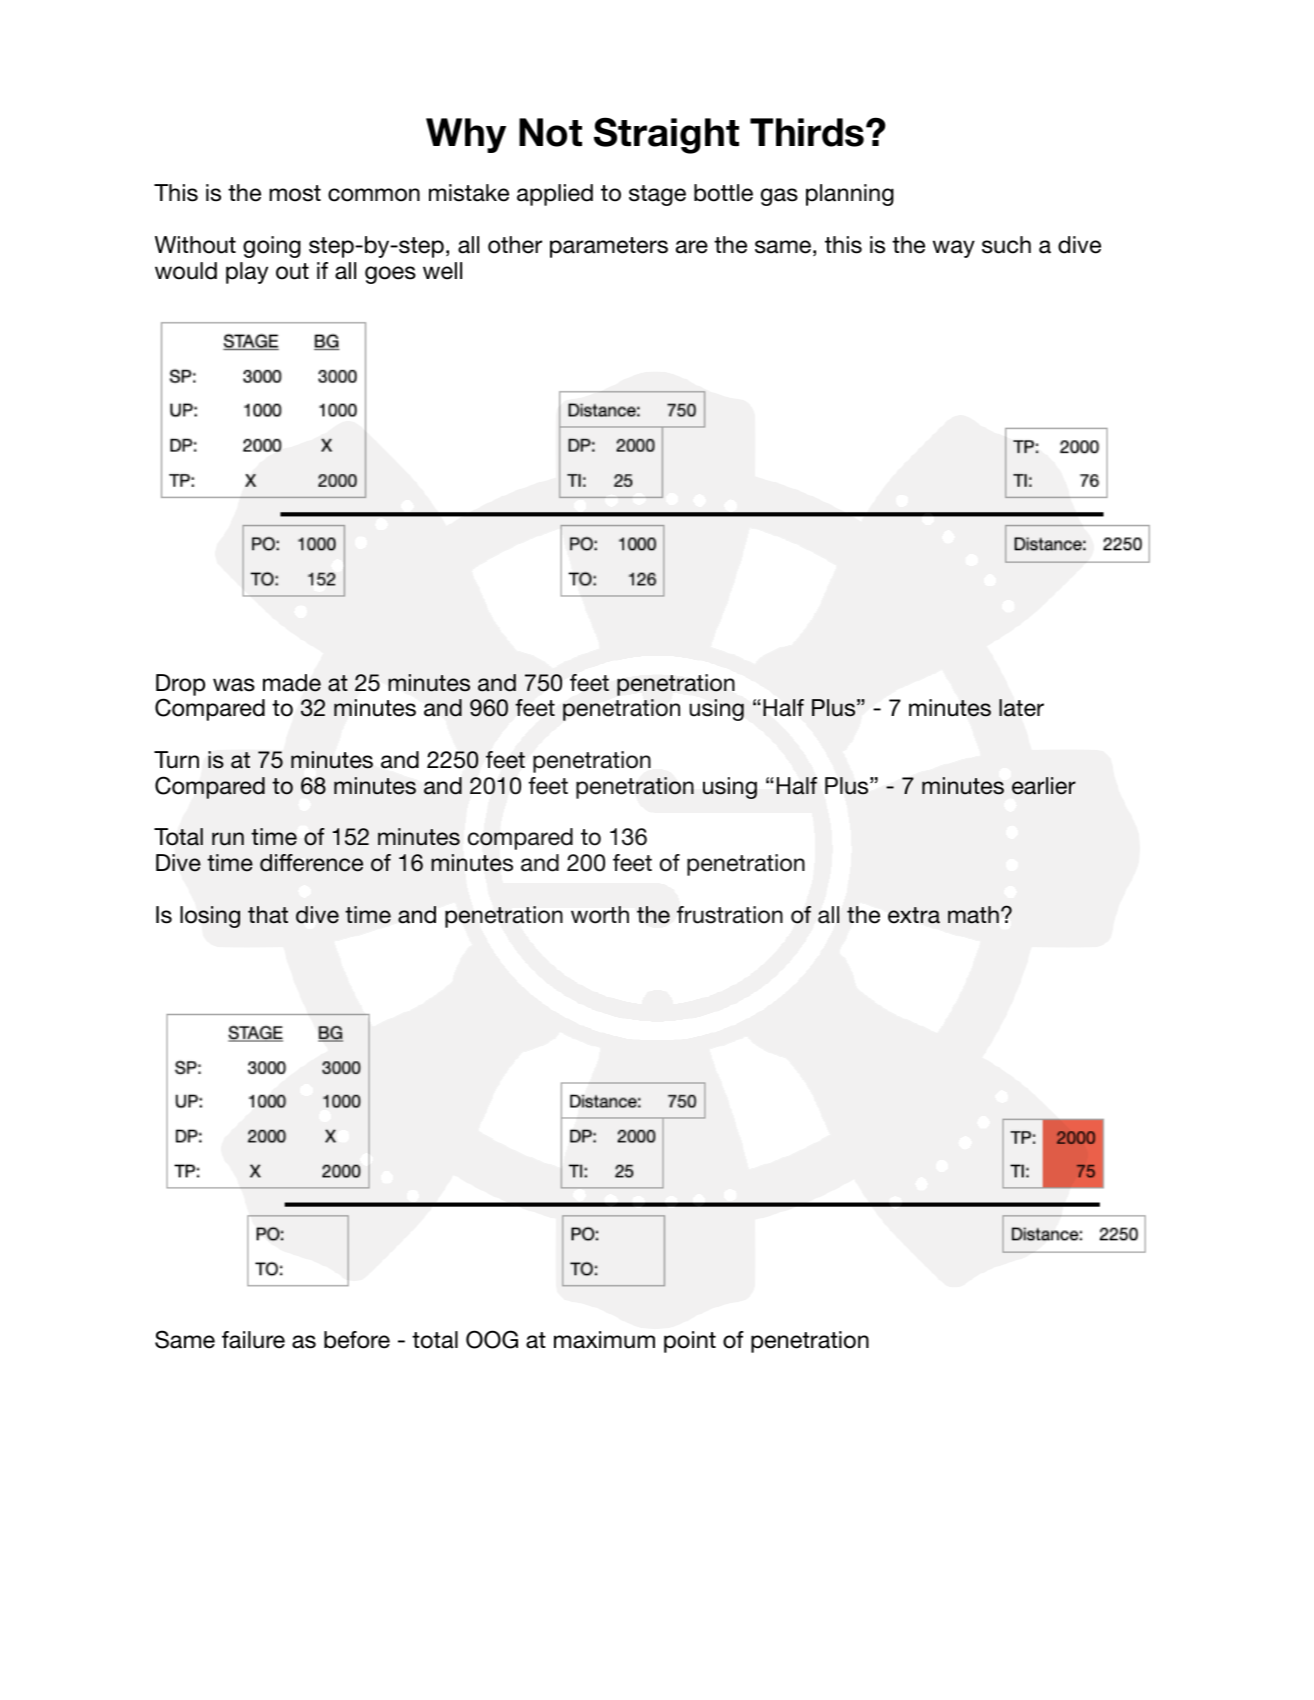 The image size is (1314, 1700). What do you see at coordinates (690, 1342) in the image?
I see `point` at bounding box center [690, 1342].
